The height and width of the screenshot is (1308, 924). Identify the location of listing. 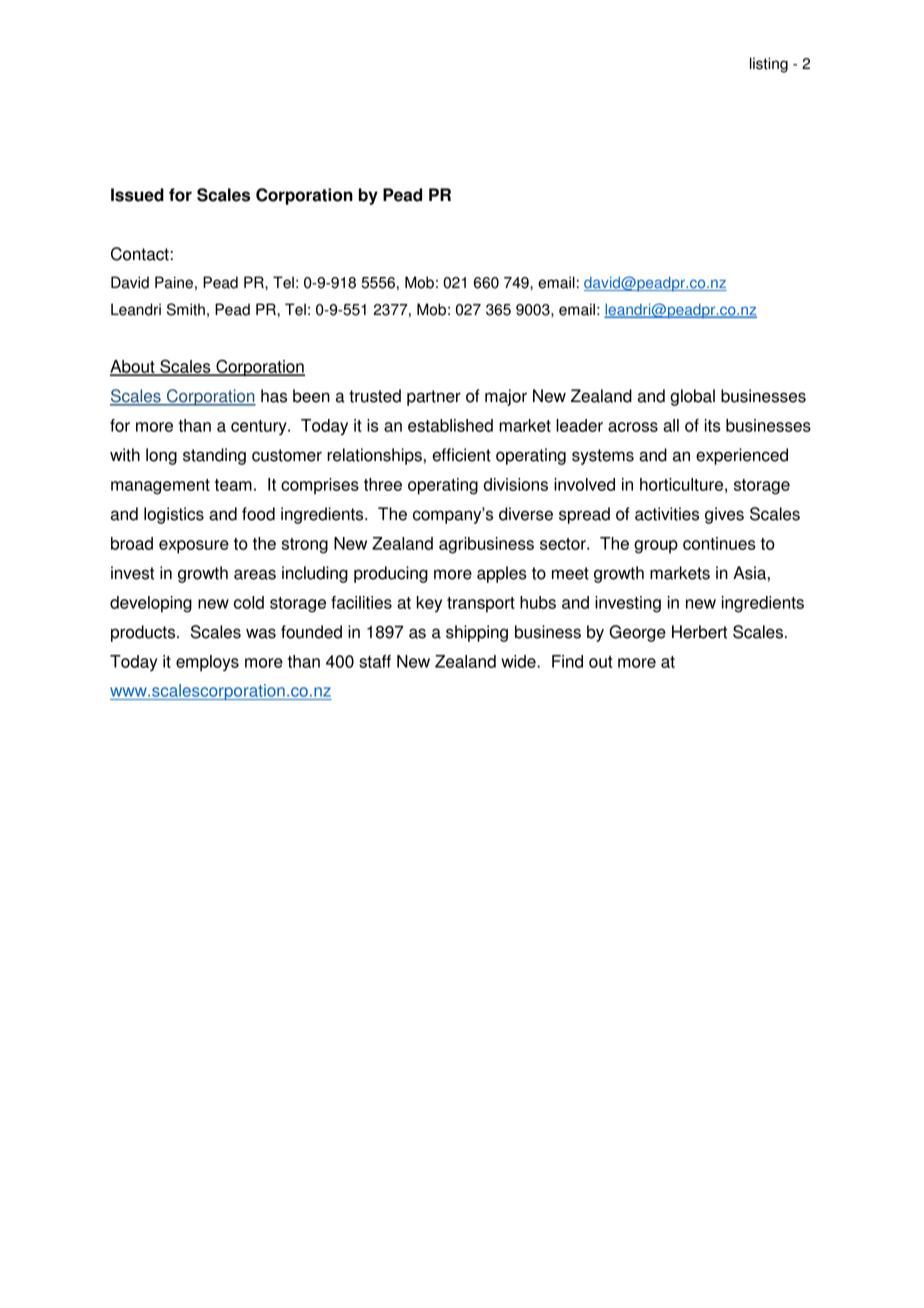
(769, 65).
